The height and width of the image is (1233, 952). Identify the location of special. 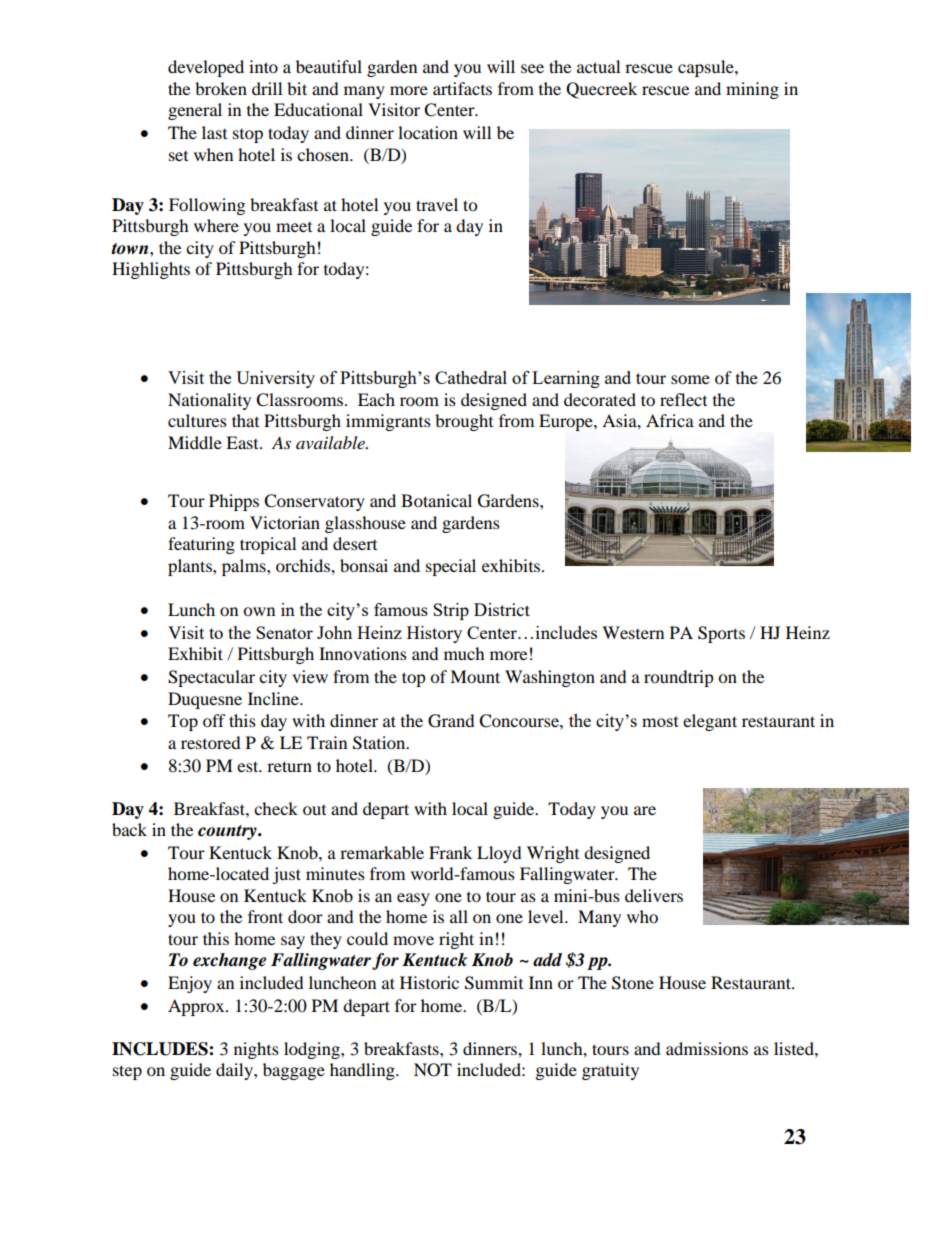
(451, 567).
